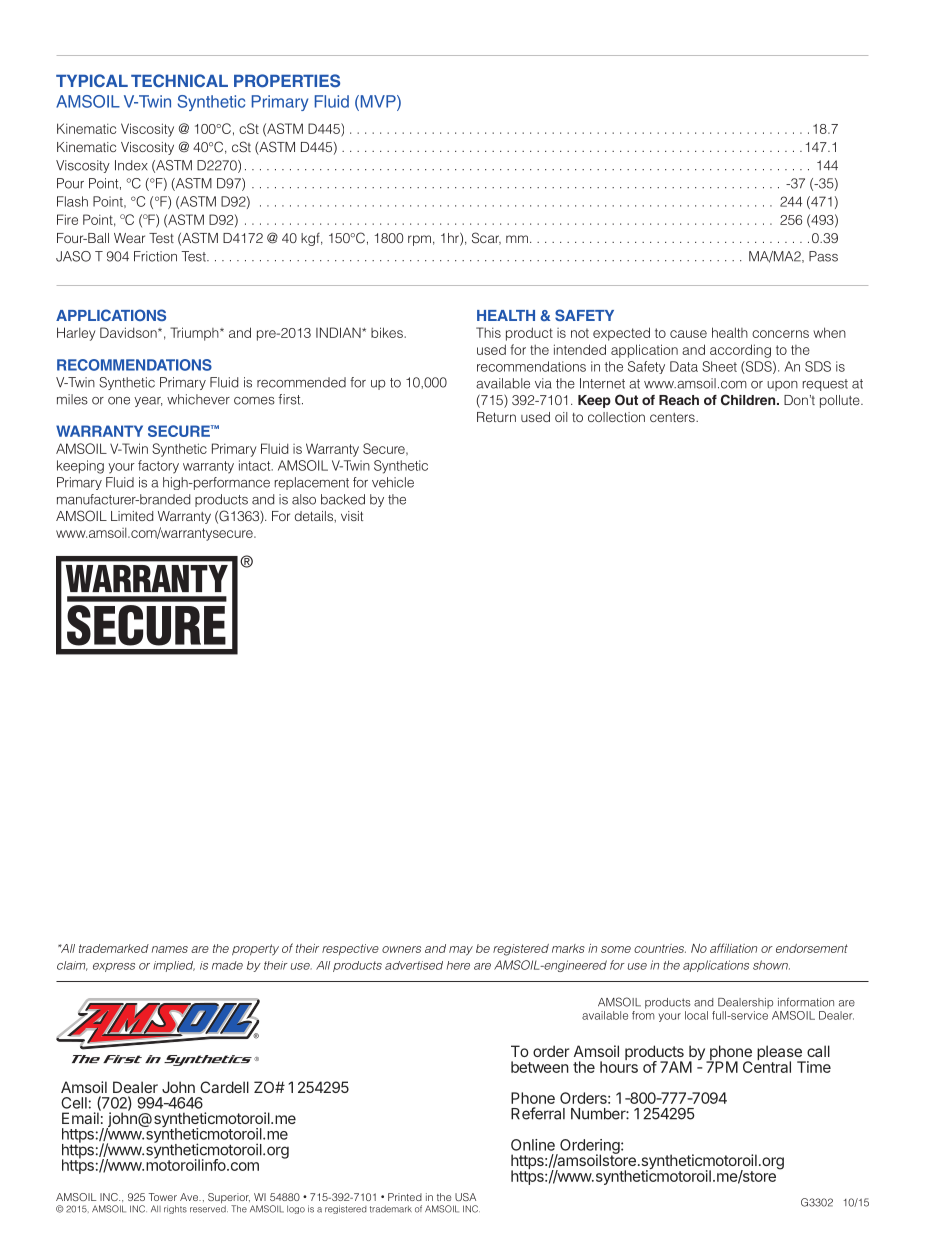 This screenshot has height=1233, width=952. I want to click on Tower, so click(163, 1197).
